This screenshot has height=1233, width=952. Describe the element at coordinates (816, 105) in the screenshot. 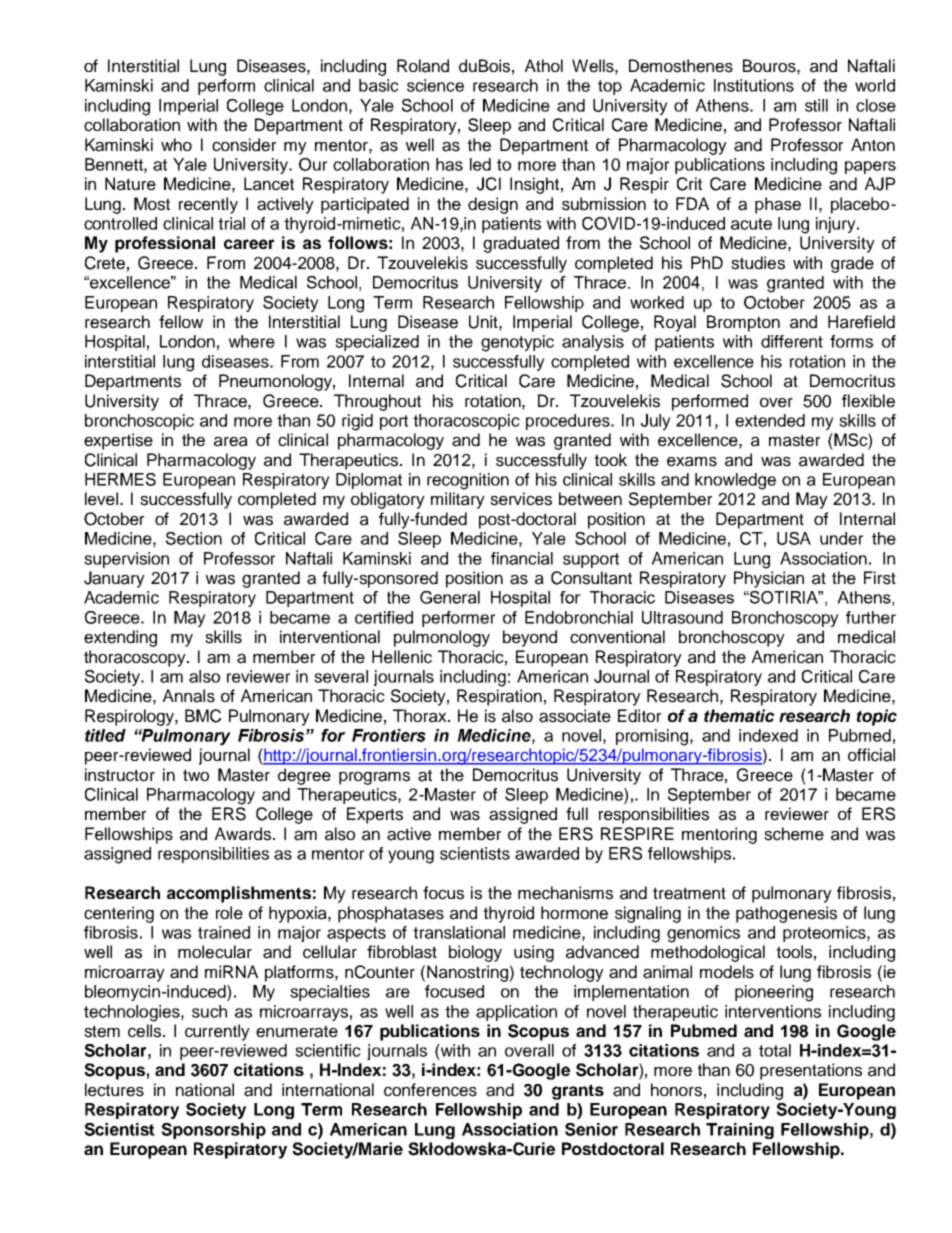

I see `still` at that location.
